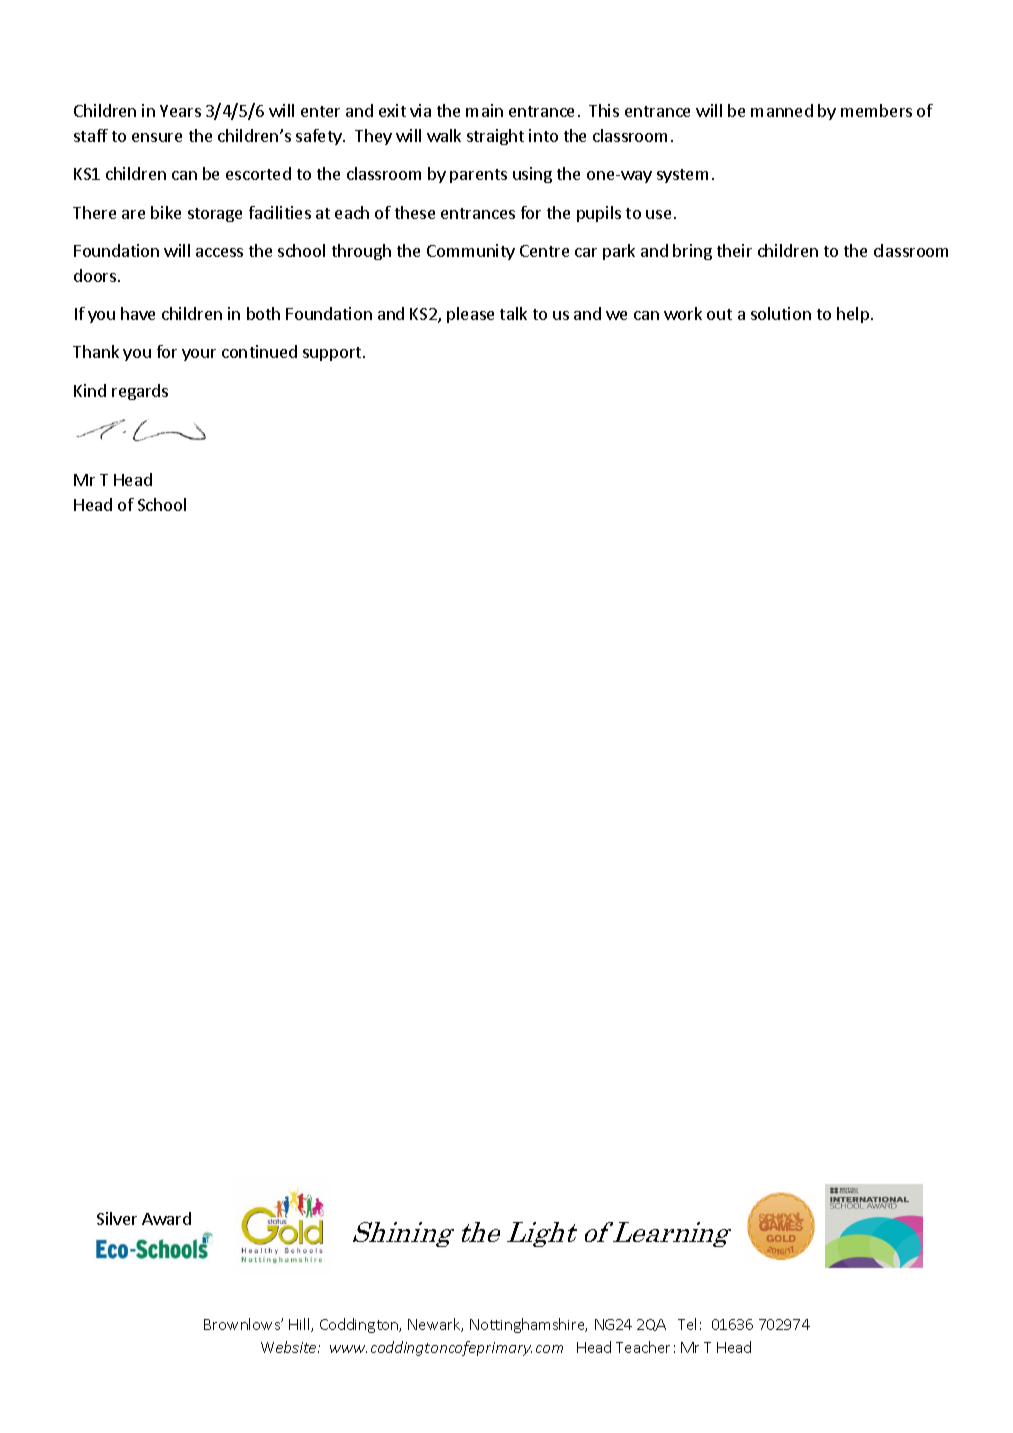 The image size is (1013, 1433). Describe the element at coordinates (495, 137) in the screenshot. I see `straight` at that location.
